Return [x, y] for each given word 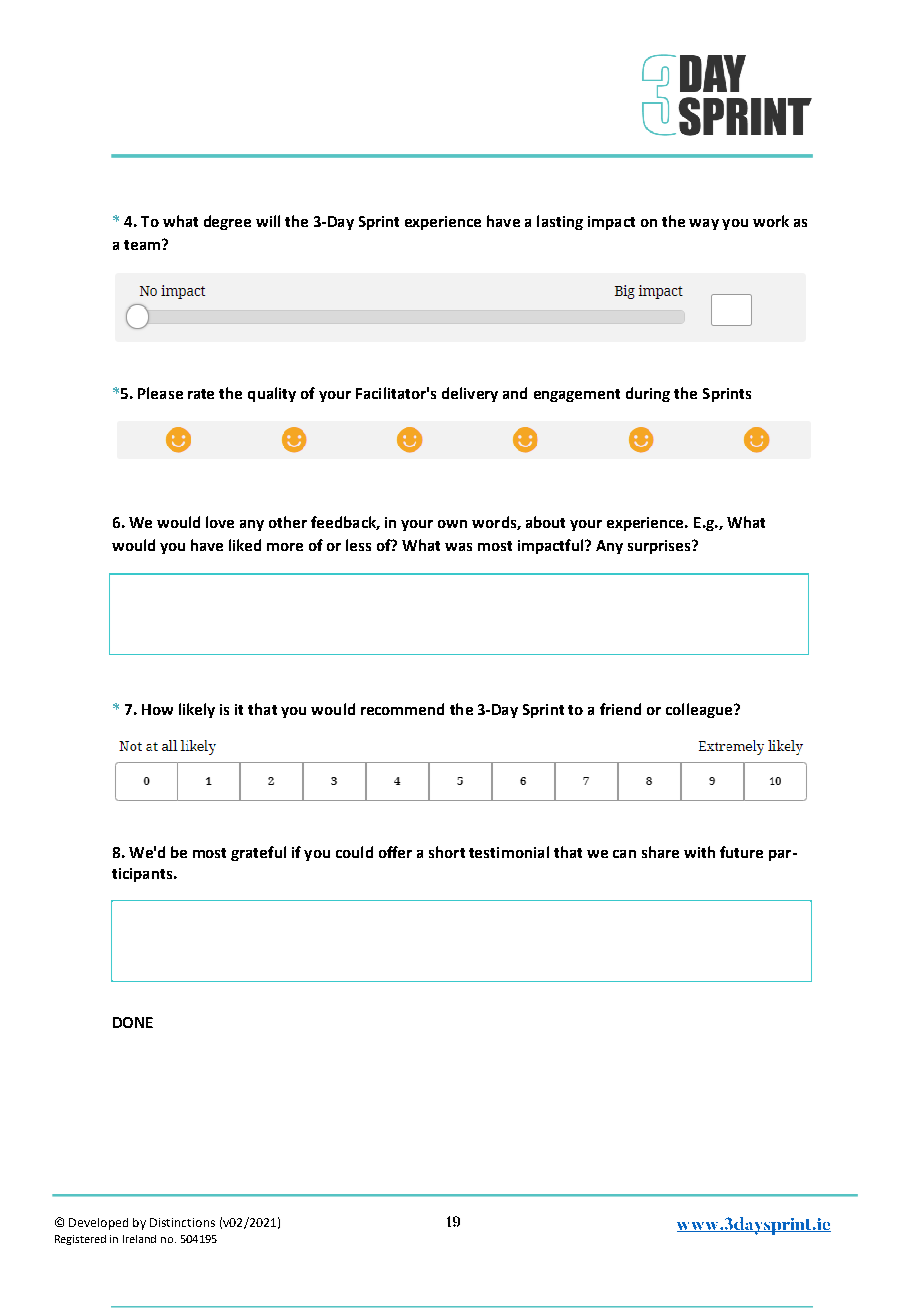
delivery [470, 394]
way [704, 224]
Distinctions [182, 1222]
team [142, 245]
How [157, 709]
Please [160, 393]
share [660, 852]
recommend [402, 709]
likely [197, 710]
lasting [560, 222]
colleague [700, 710]
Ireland [139, 1239]
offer [395, 852]
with [699, 852]
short [447, 852]
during [648, 394]
